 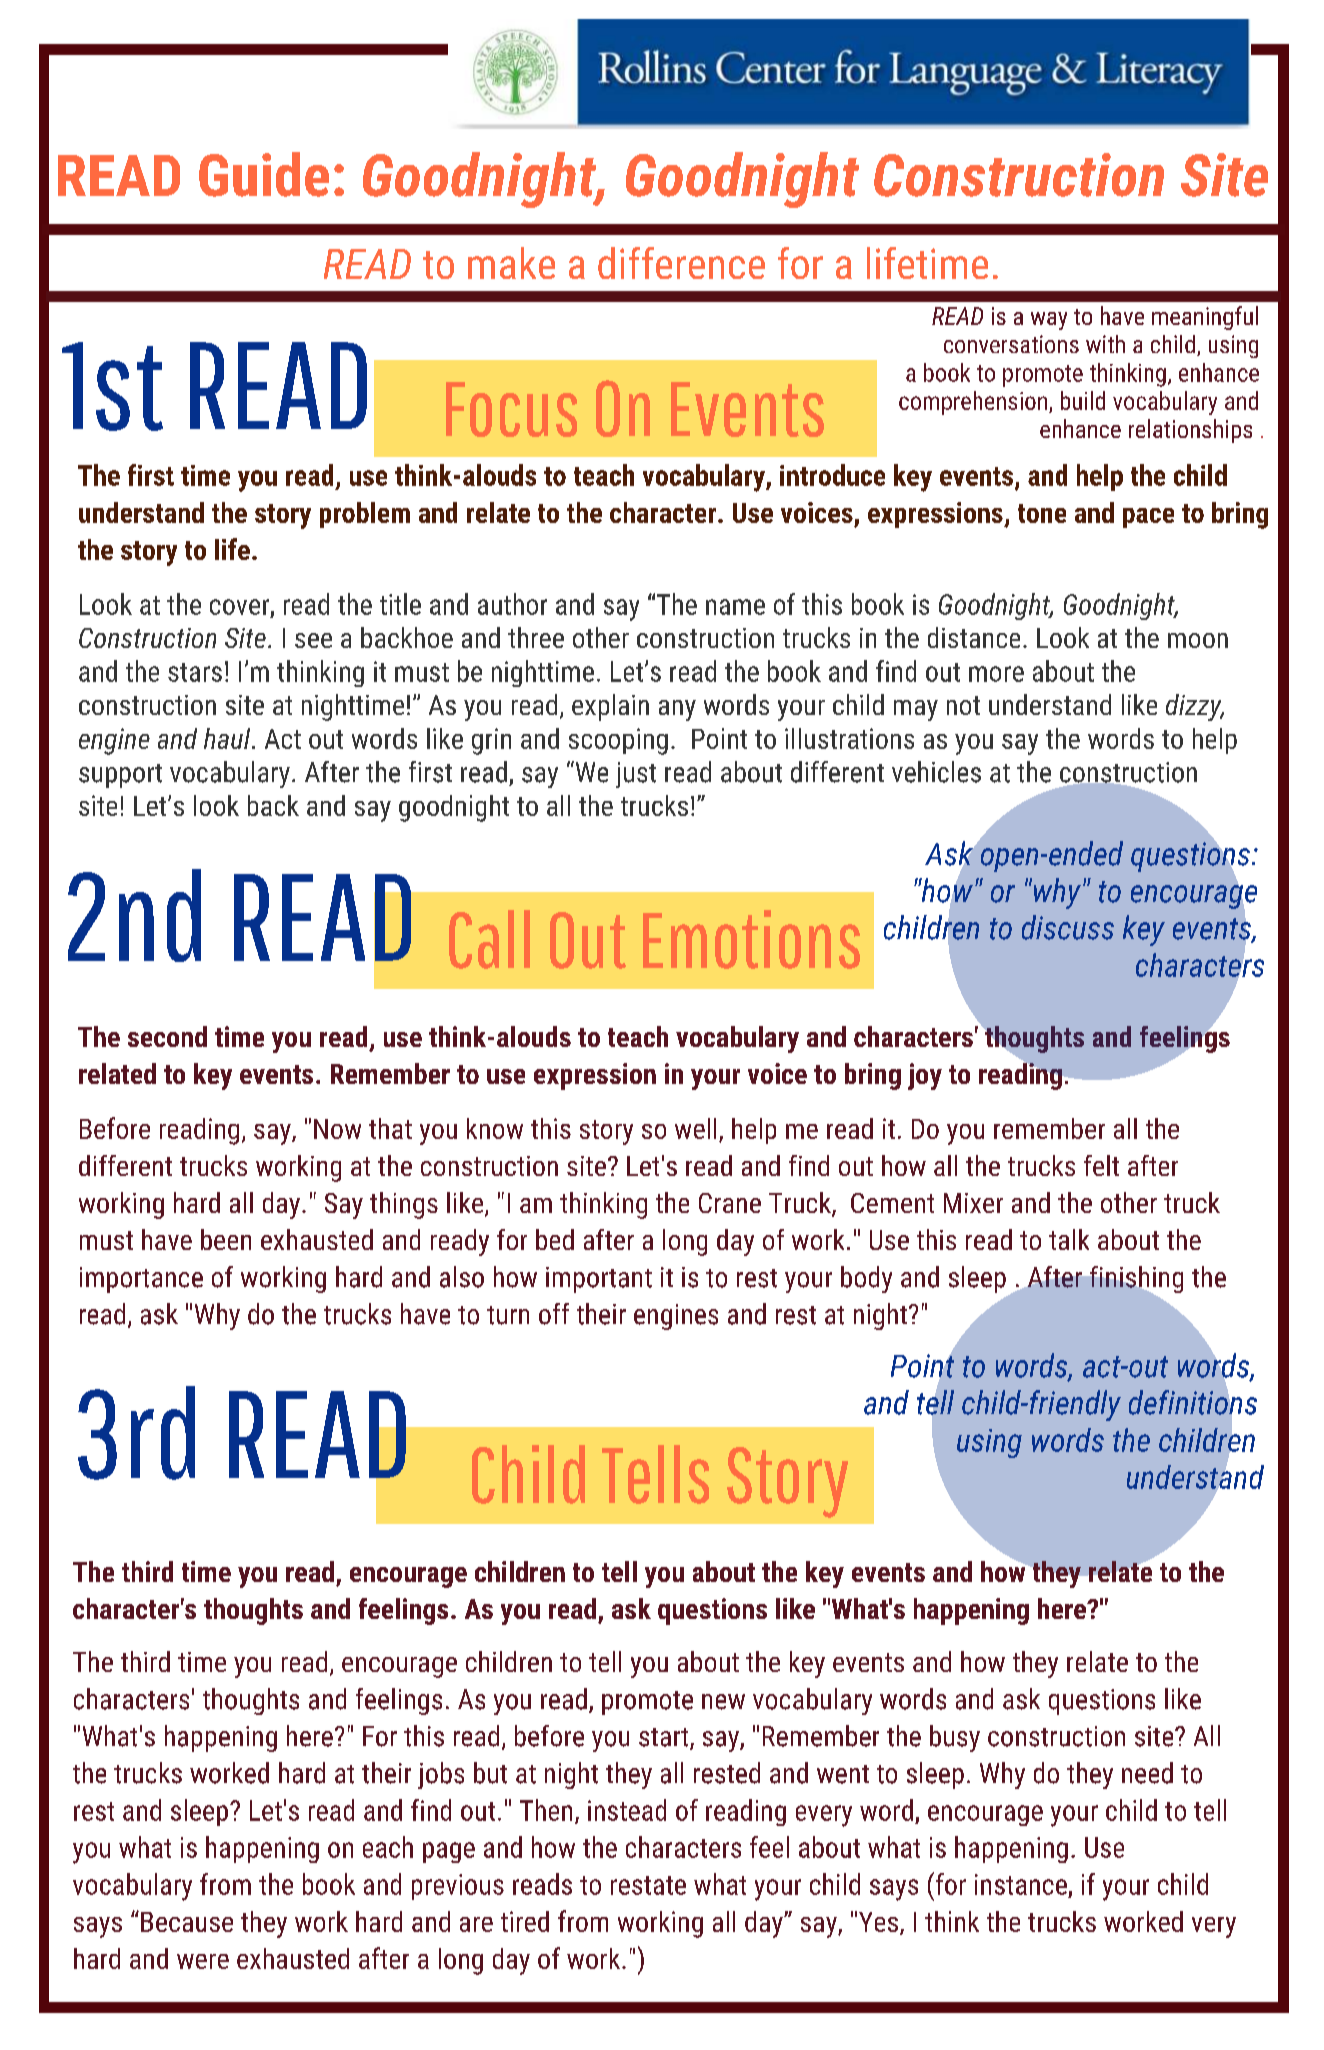 What do you see at coordinates (187, 1922) in the image?
I see `Because` at bounding box center [187, 1922].
